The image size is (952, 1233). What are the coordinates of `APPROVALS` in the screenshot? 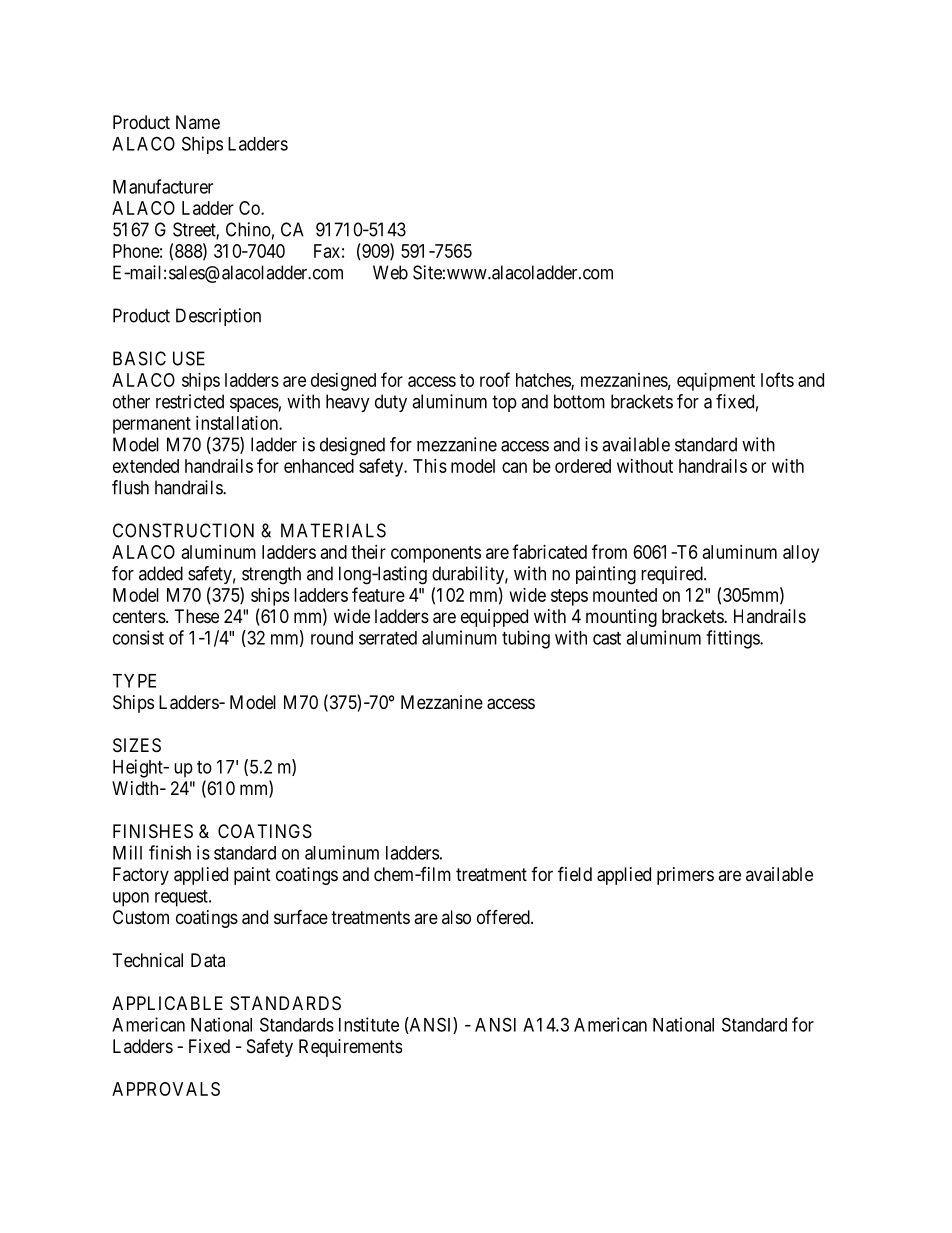 It's located at (166, 1089).
